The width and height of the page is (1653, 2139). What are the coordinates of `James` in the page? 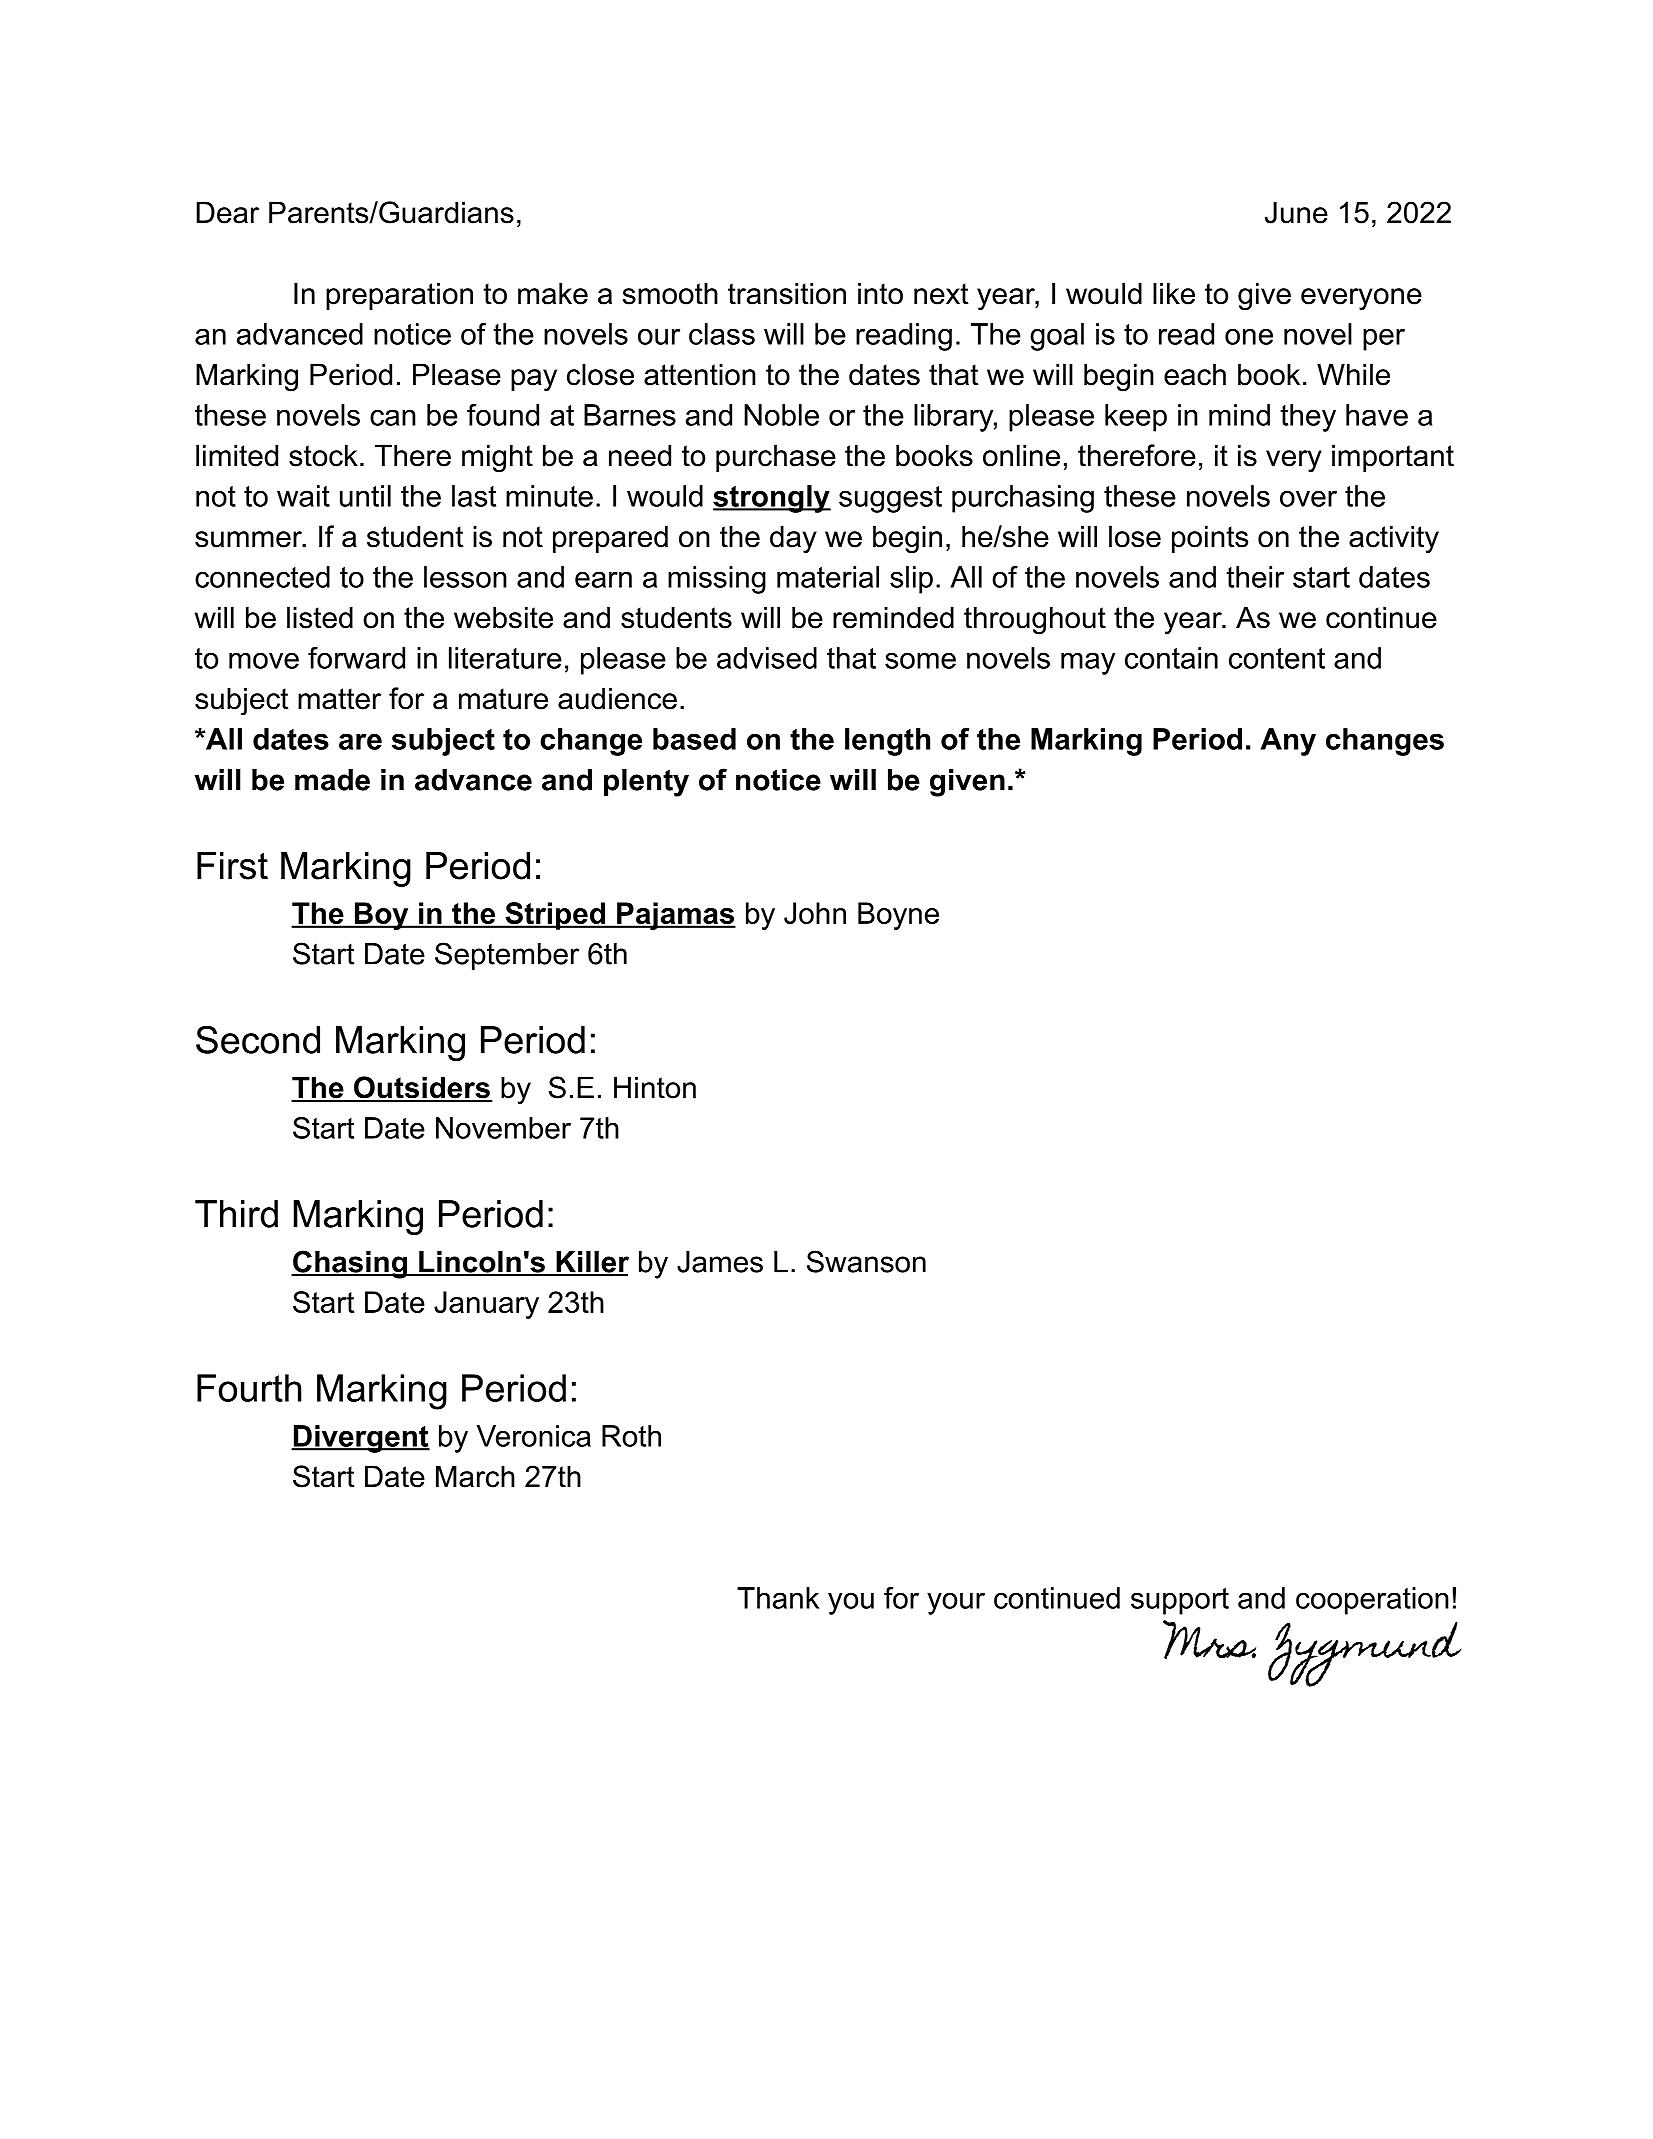 It's located at (720, 1262).
